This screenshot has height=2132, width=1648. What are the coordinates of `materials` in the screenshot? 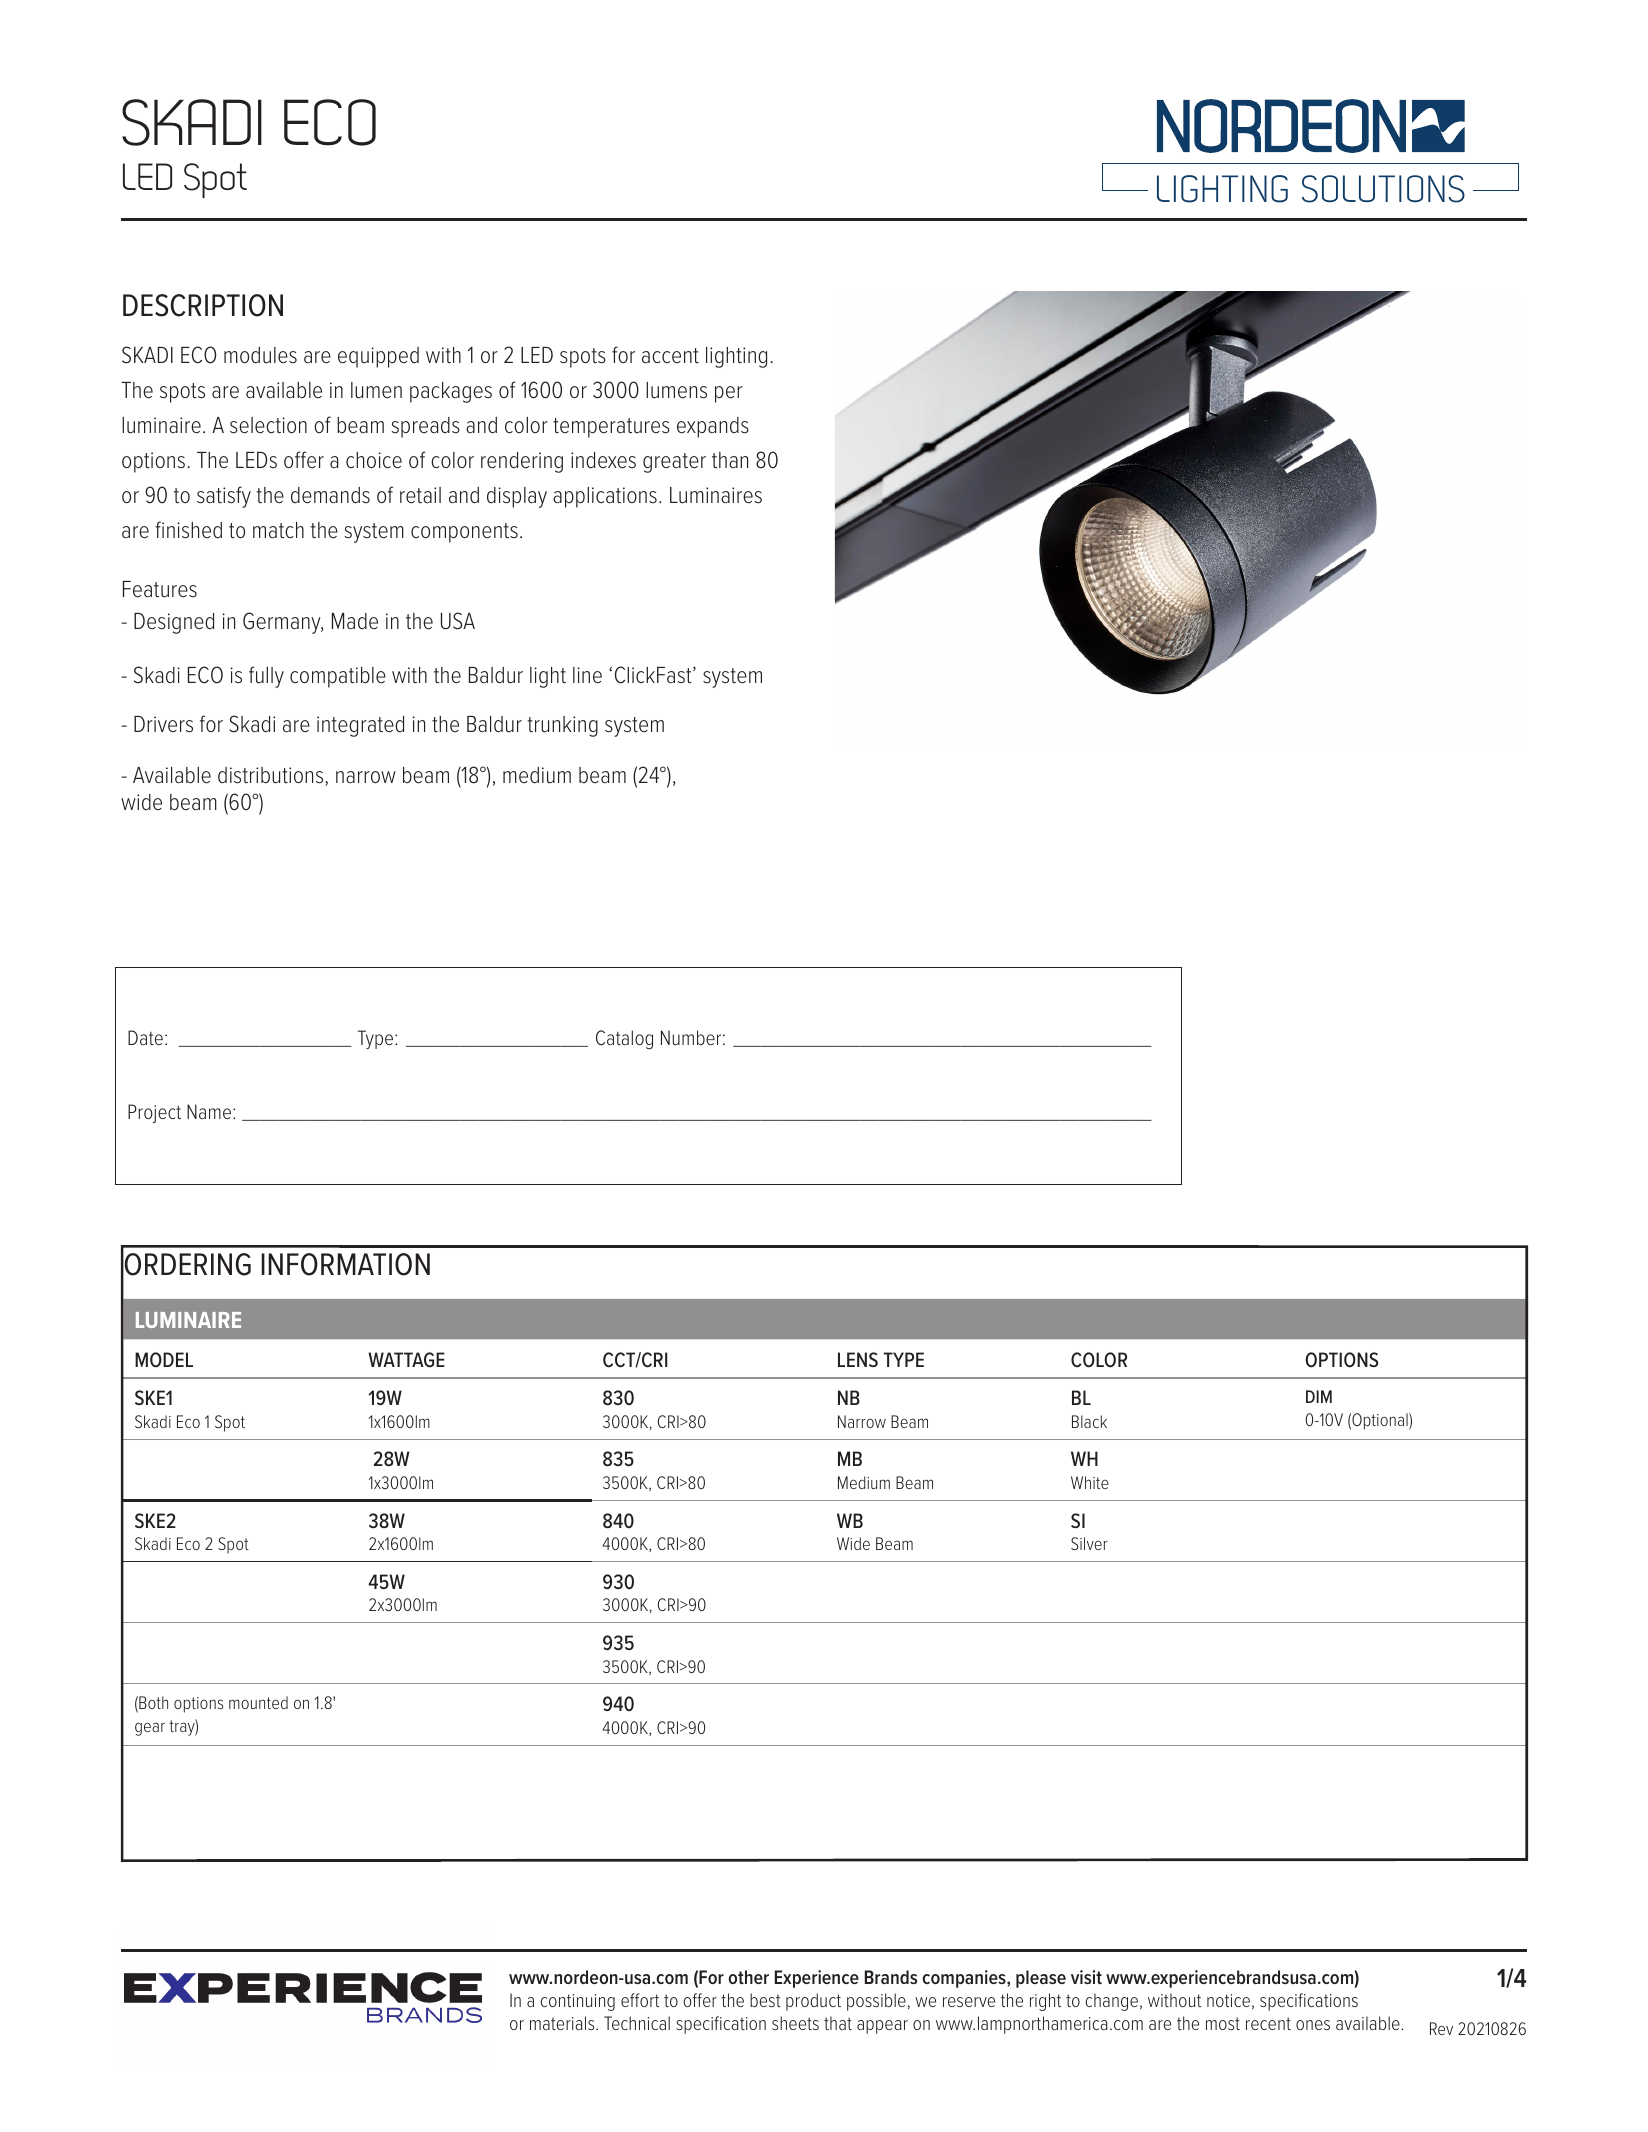 It's located at (563, 2023).
